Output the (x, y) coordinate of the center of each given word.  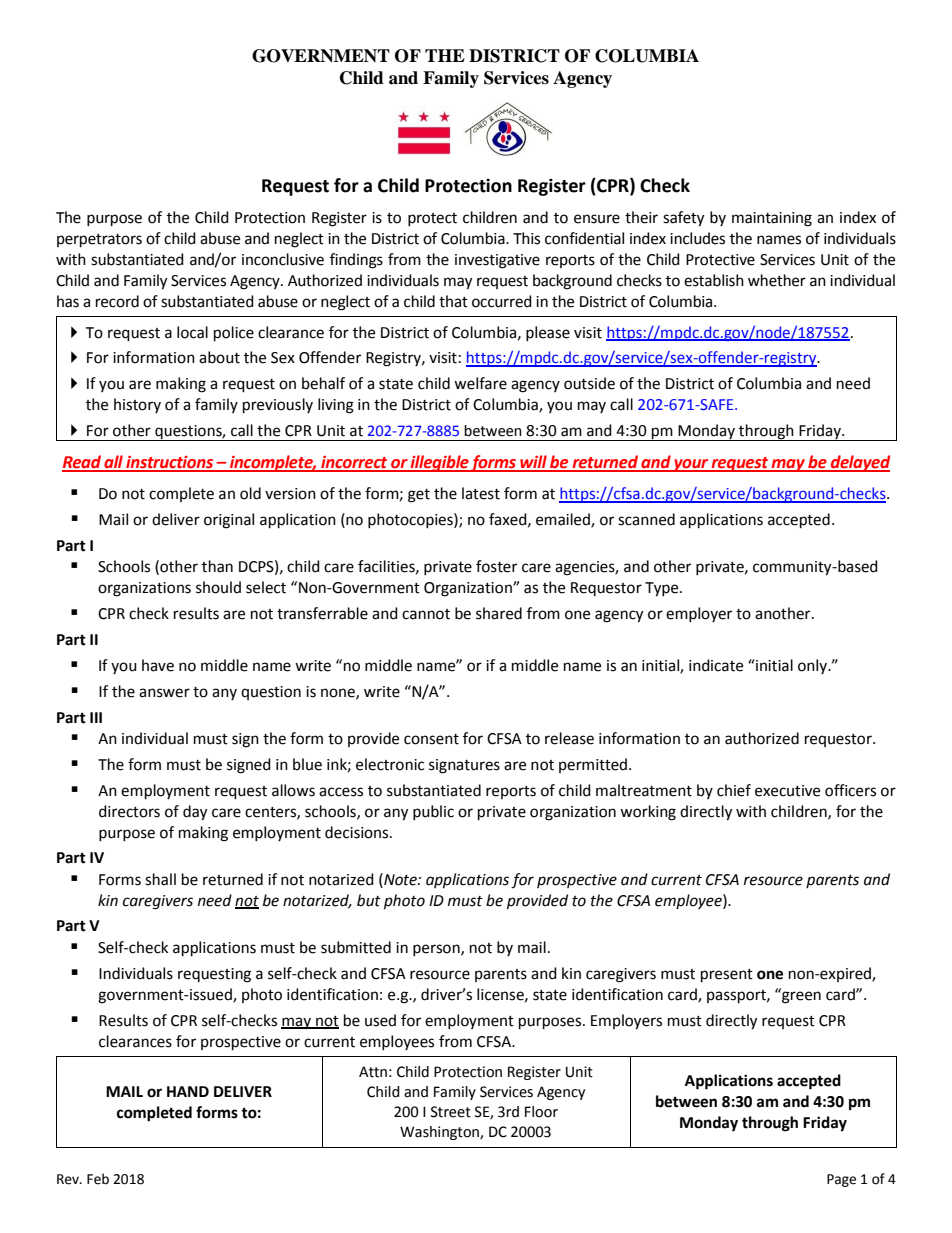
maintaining (772, 219)
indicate (716, 665)
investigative (497, 261)
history (137, 405)
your (691, 465)
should (218, 587)
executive (787, 791)
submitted (356, 947)
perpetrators (99, 241)
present (727, 976)
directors (129, 811)
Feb (98, 1179)
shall (160, 879)
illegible (439, 463)
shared (499, 613)
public (433, 812)
